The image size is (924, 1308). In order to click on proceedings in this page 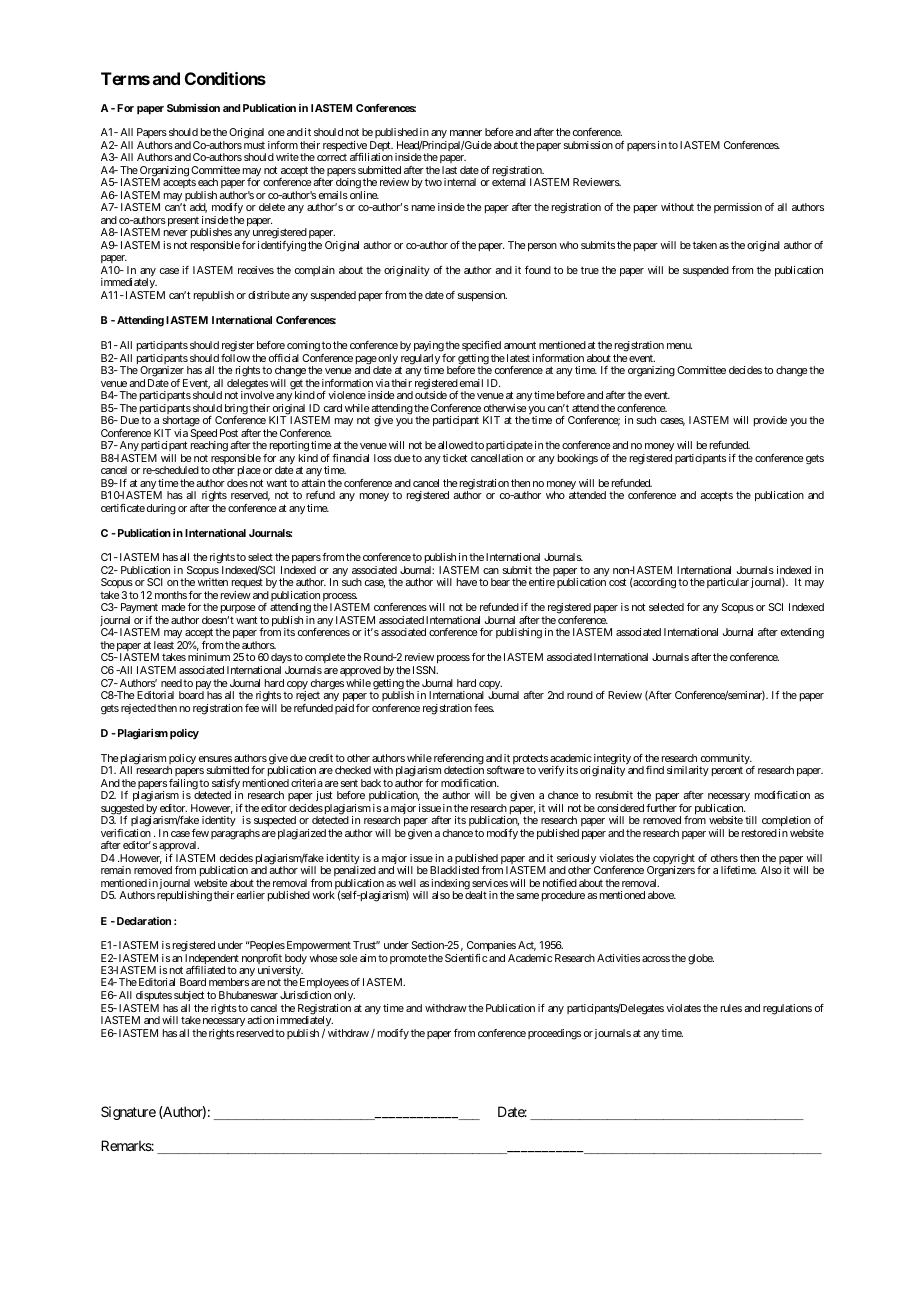, I will do `click(554, 1034)`.
